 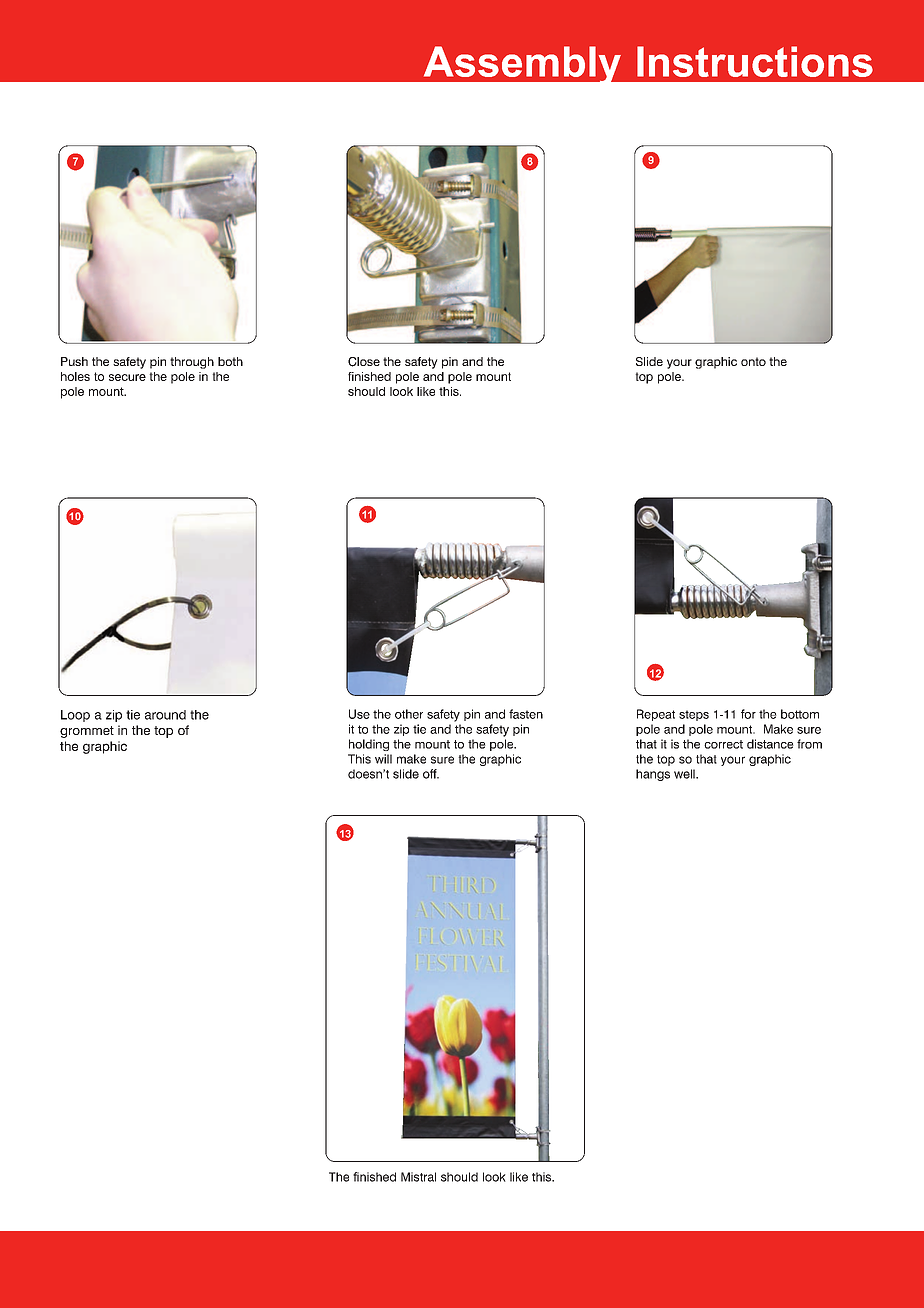 I want to click on Instructions, so click(x=755, y=61).
